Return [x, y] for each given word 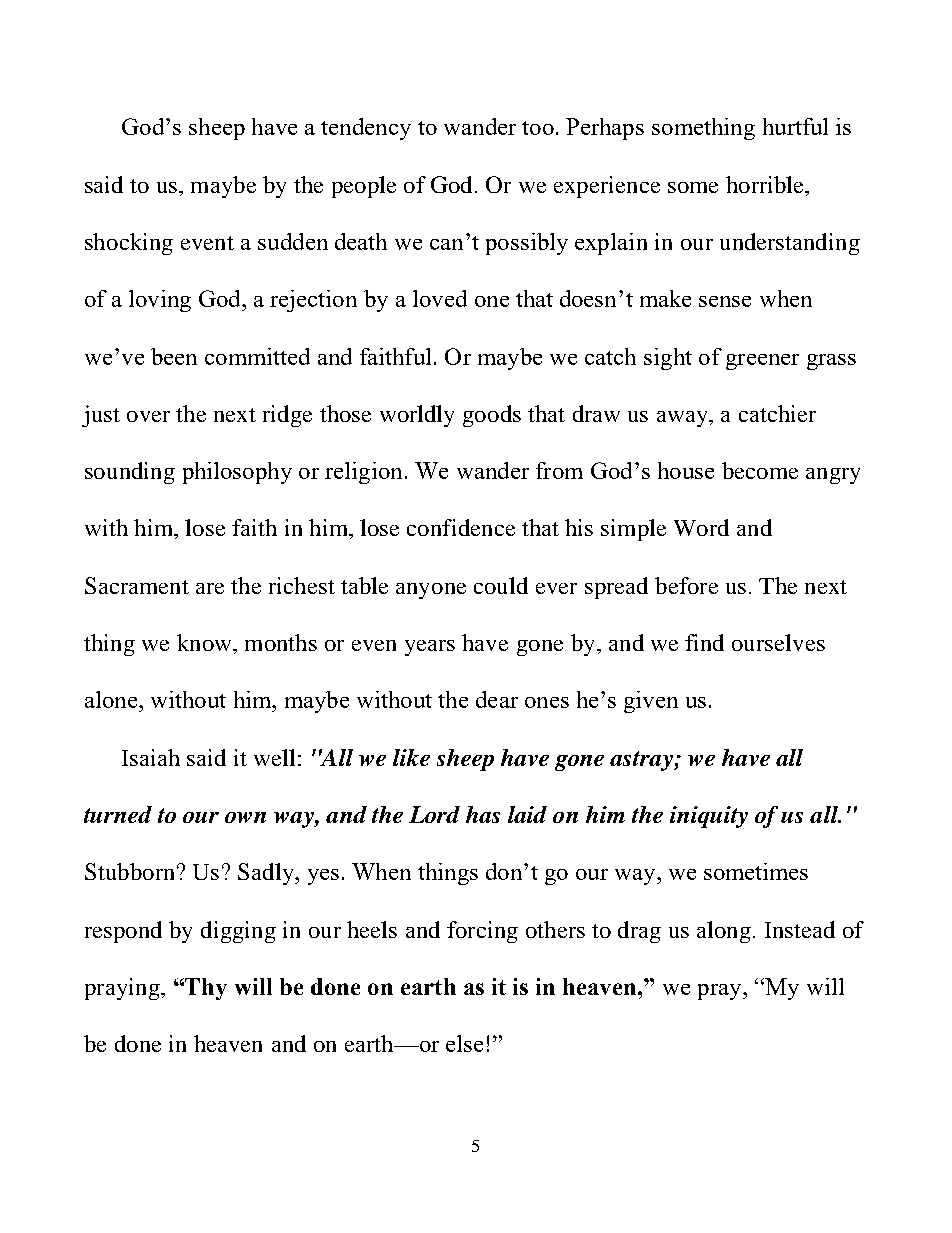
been [174, 356]
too [538, 128]
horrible [766, 184]
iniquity [709, 817]
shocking [129, 244]
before [686, 585]
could [501, 585]
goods [492, 416]
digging [238, 932]
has [483, 814]
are [210, 588]
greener [762, 362]
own [245, 817]
